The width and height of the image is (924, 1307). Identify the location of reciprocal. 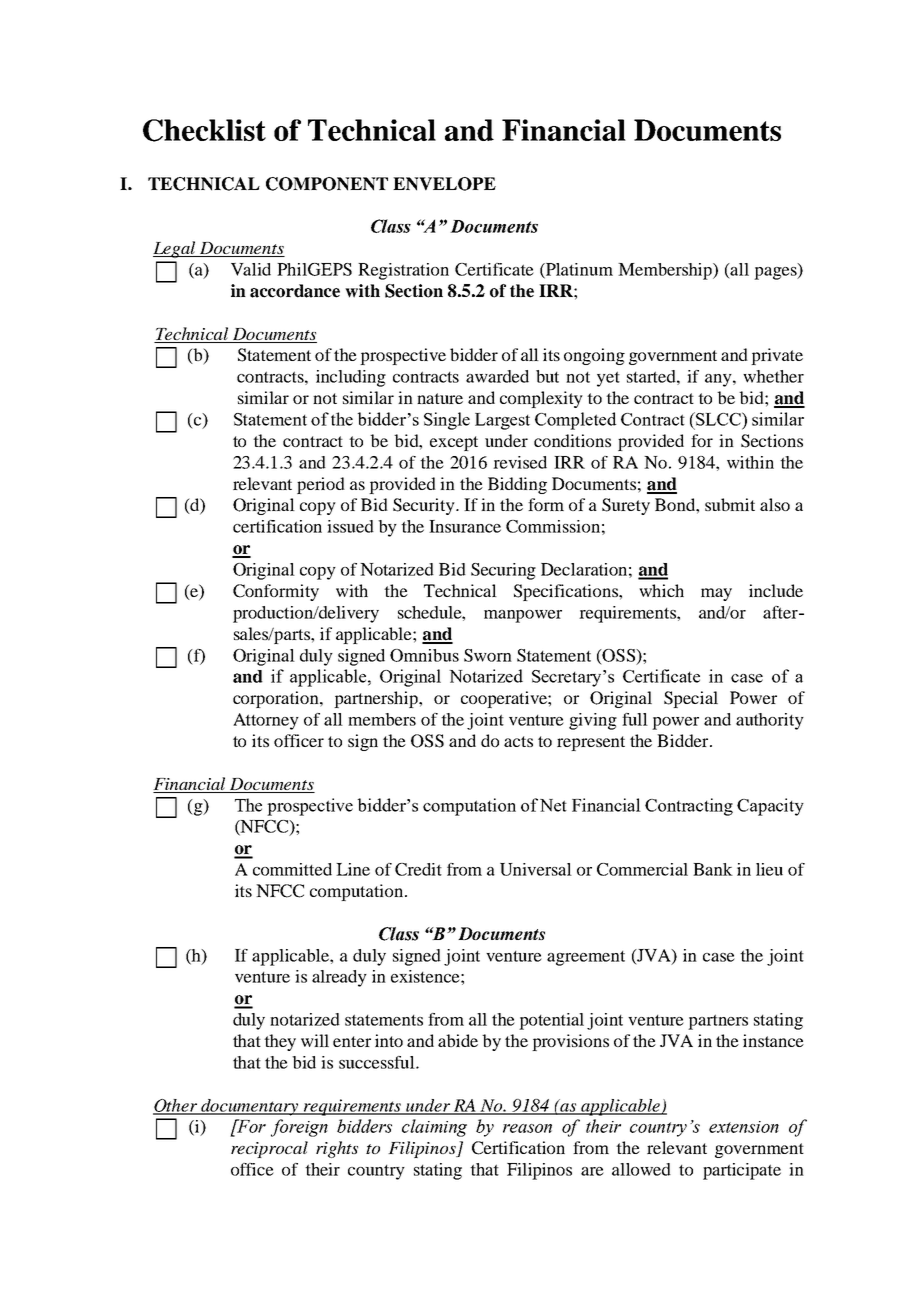
(269, 1149).
